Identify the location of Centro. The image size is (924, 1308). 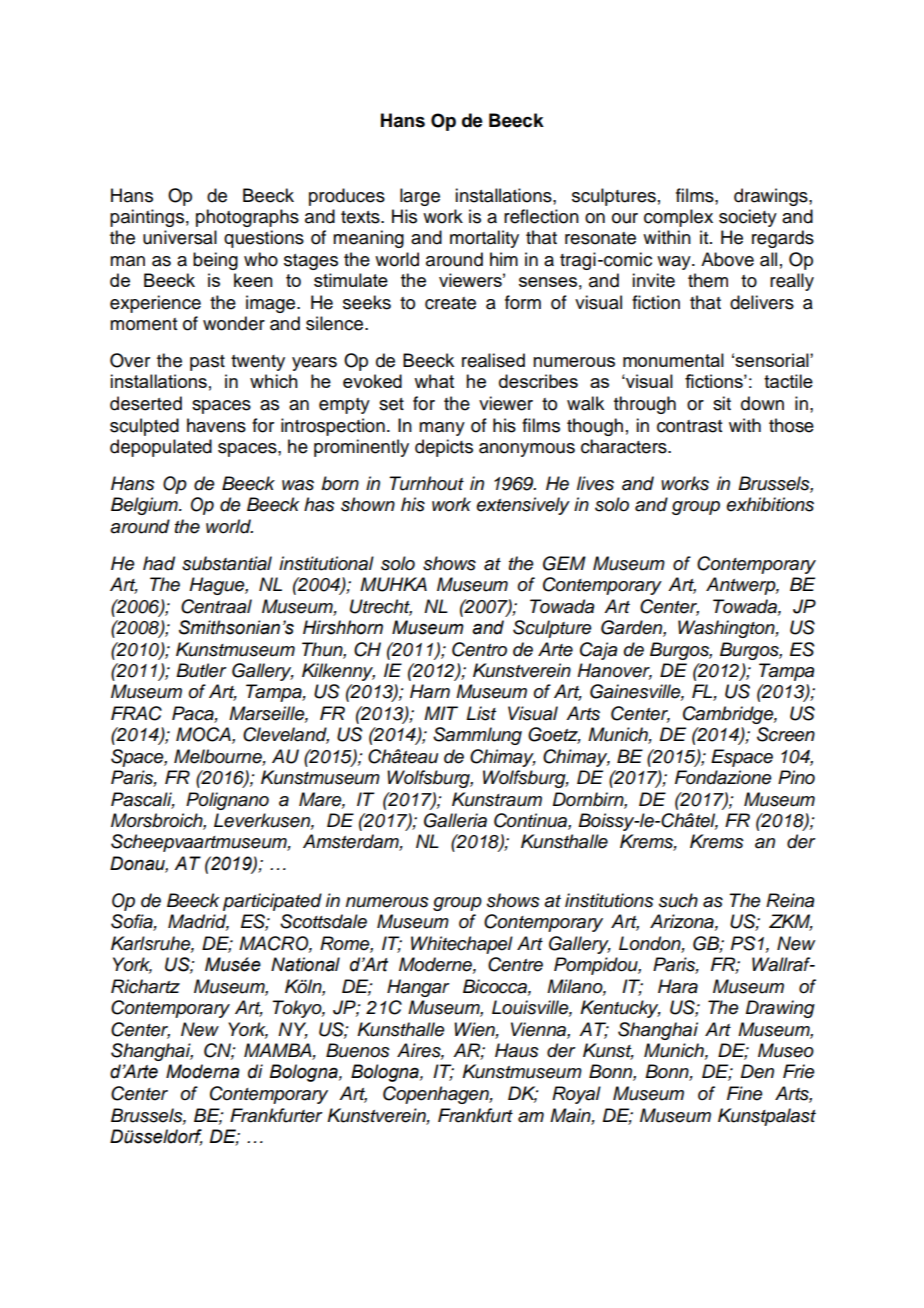
(479, 649).
